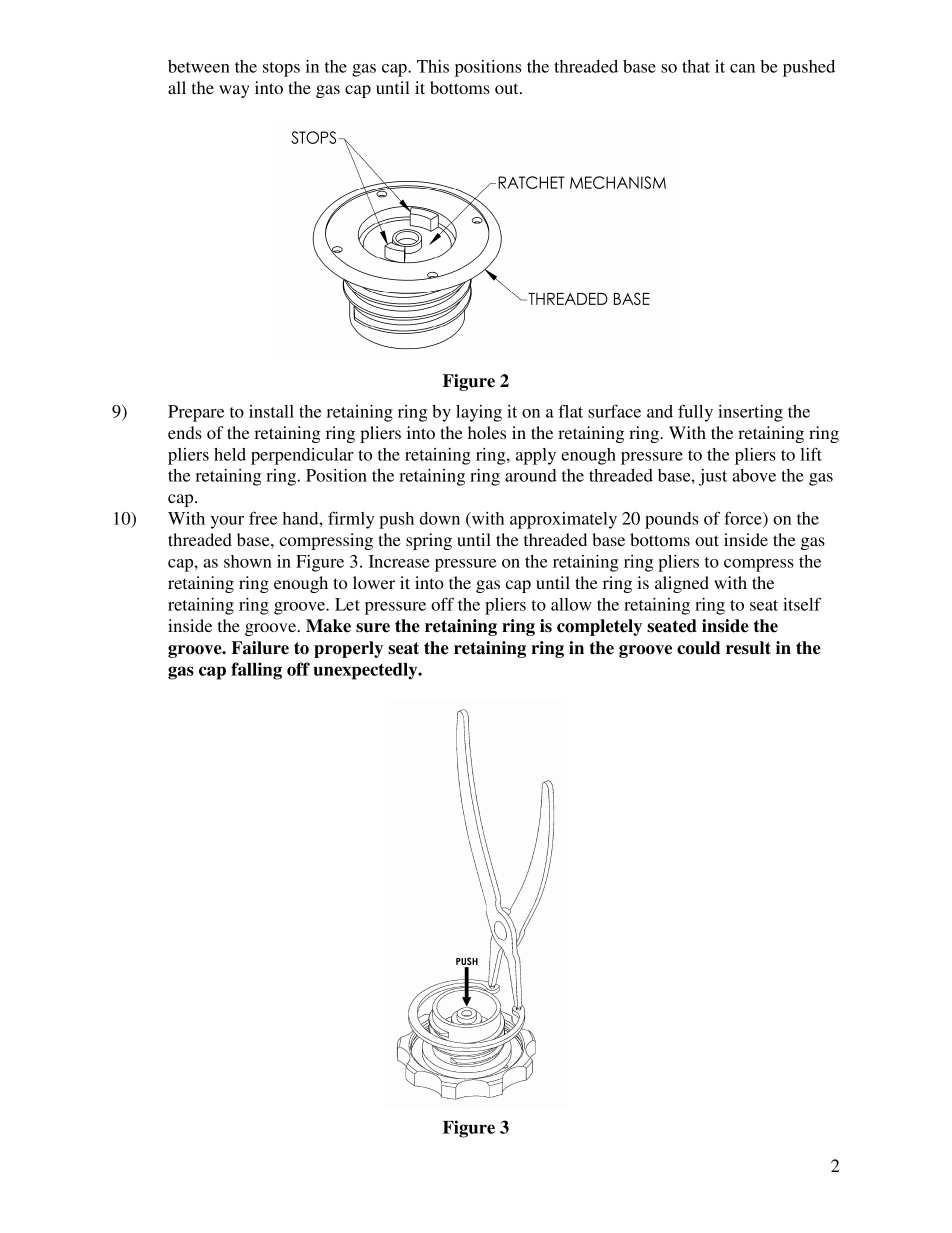 Image resolution: width=952 pixels, height=1233 pixels. What do you see at coordinates (742, 68) in the image?
I see `can` at bounding box center [742, 68].
